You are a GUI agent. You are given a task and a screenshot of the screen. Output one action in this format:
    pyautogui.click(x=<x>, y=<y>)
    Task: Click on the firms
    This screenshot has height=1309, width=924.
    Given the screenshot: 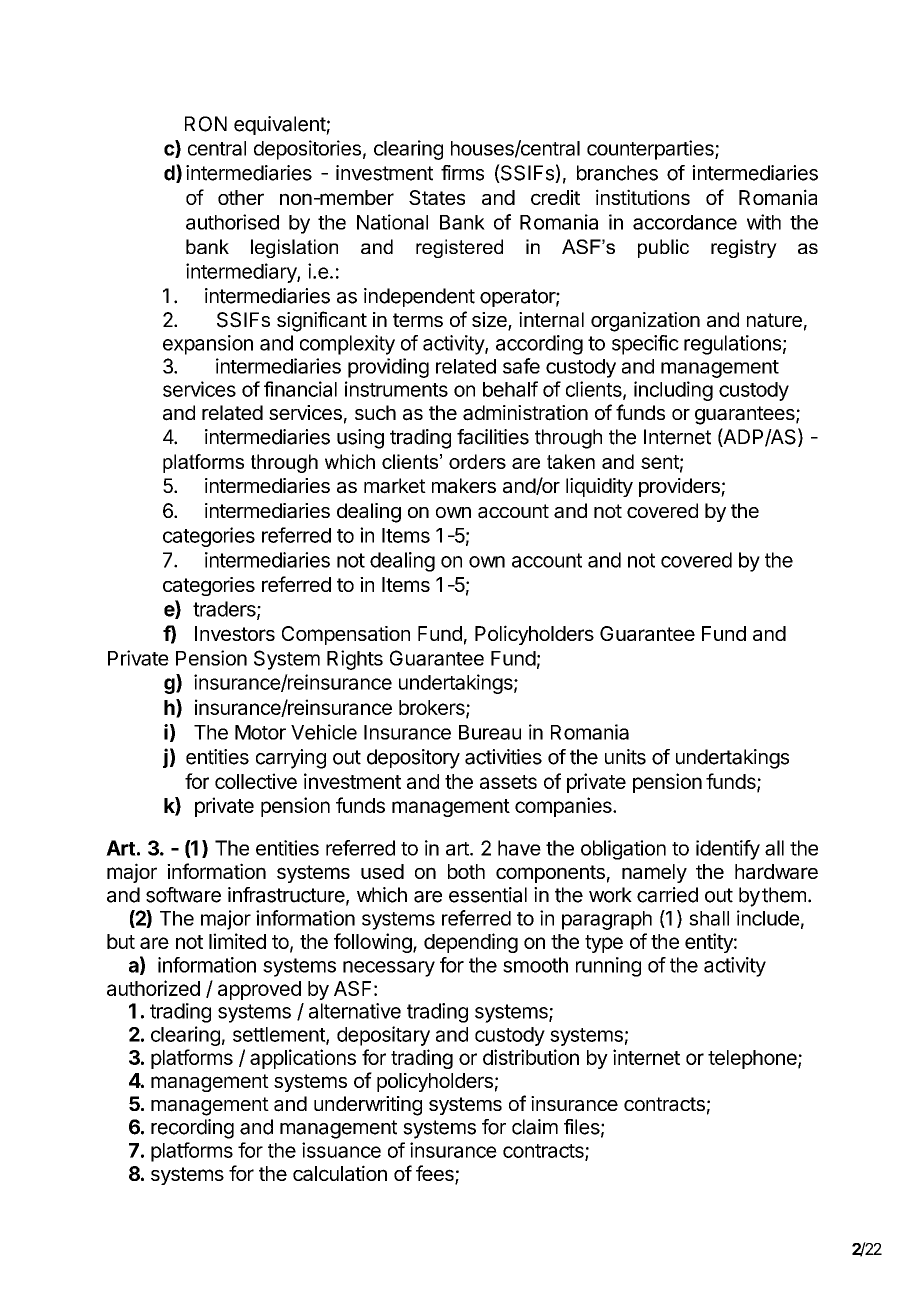 What is the action you would take?
    pyautogui.click(x=462, y=173)
